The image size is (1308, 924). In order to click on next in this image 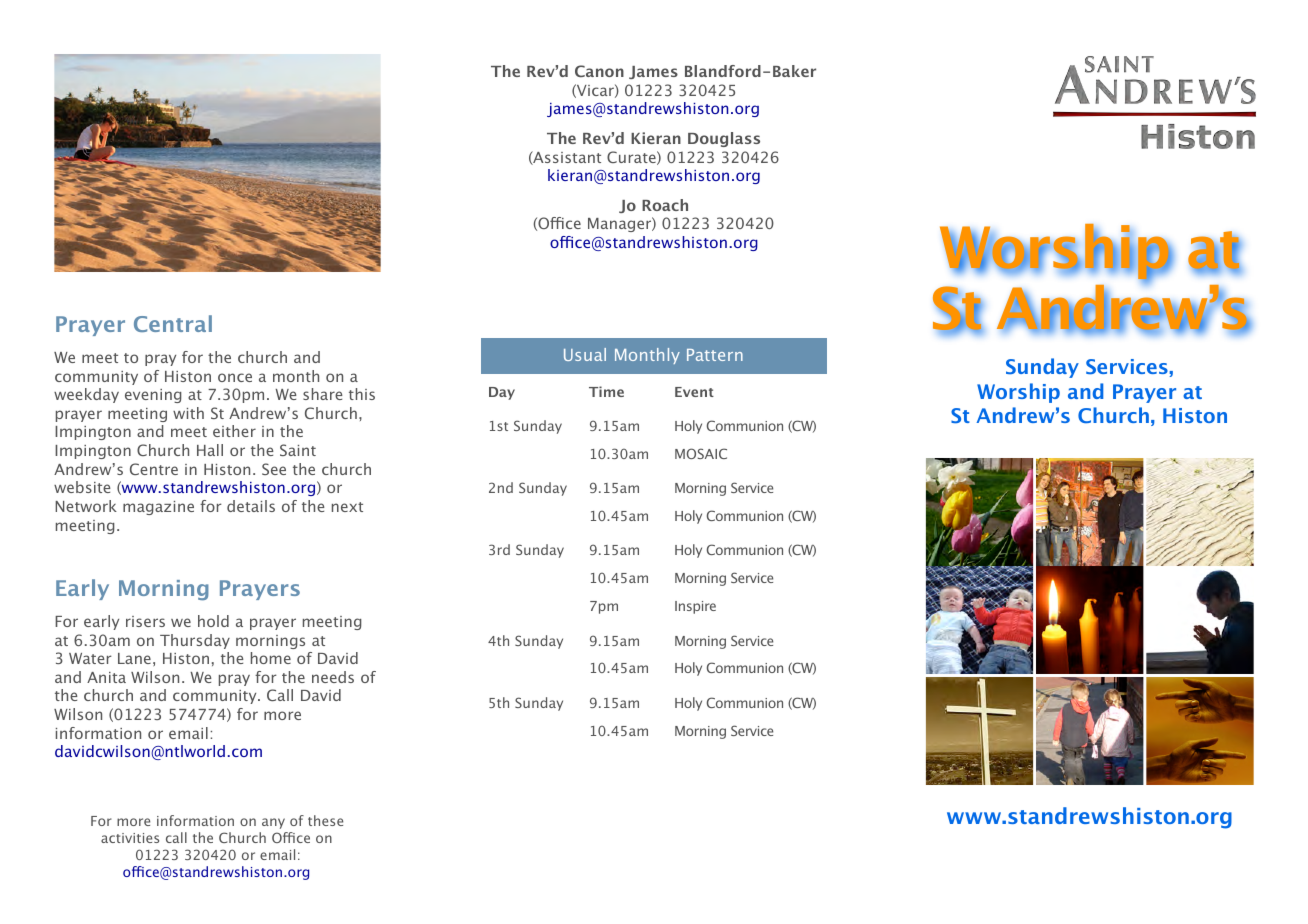, I will do `click(347, 507)`.
